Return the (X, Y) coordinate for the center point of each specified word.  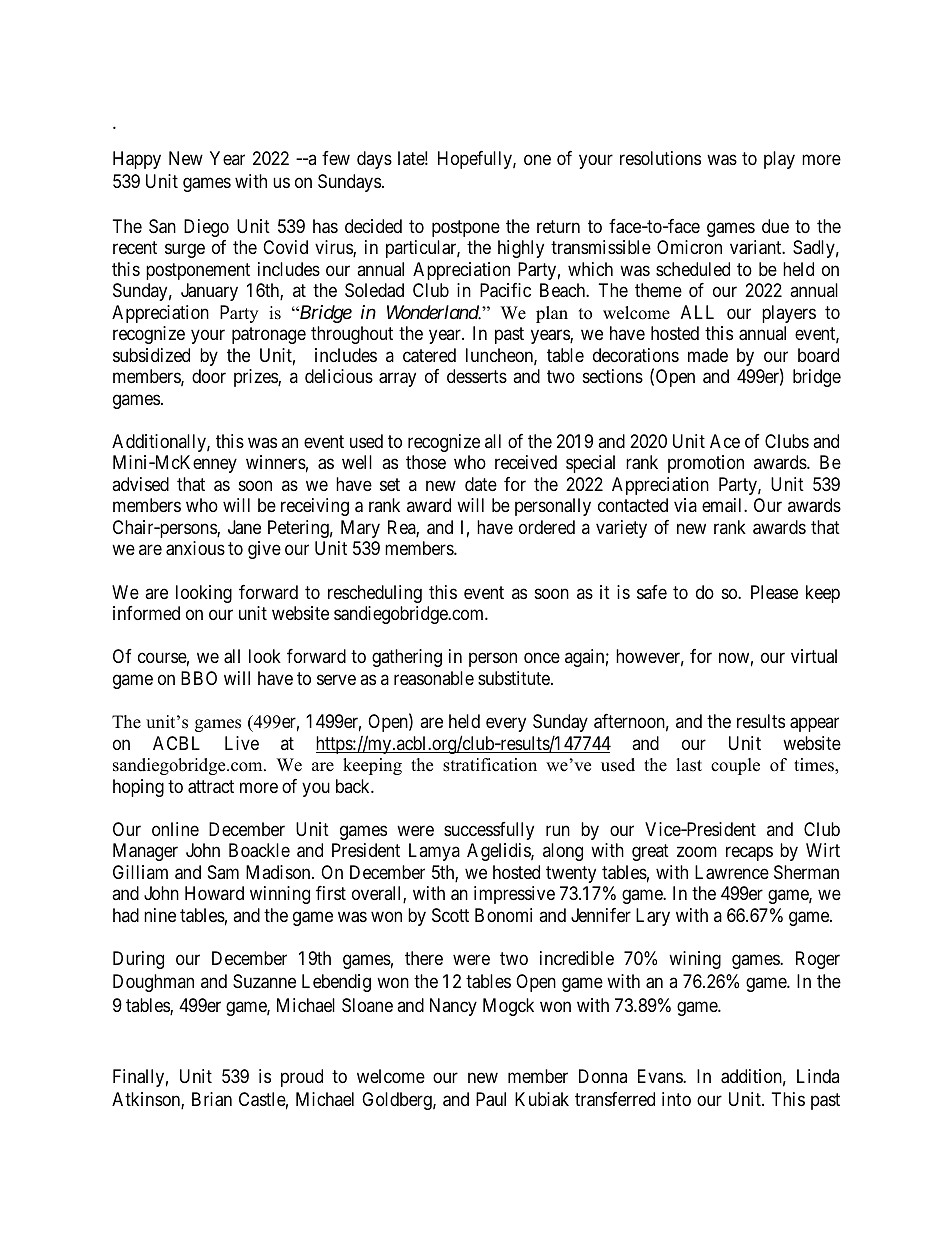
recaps (749, 854)
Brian (212, 1099)
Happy (137, 160)
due (775, 226)
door (209, 376)
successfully (489, 831)
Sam (223, 872)
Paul (491, 1099)
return (558, 226)
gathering (407, 658)
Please (774, 592)
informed (146, 613)
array (397, 380)
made (708, 355)
